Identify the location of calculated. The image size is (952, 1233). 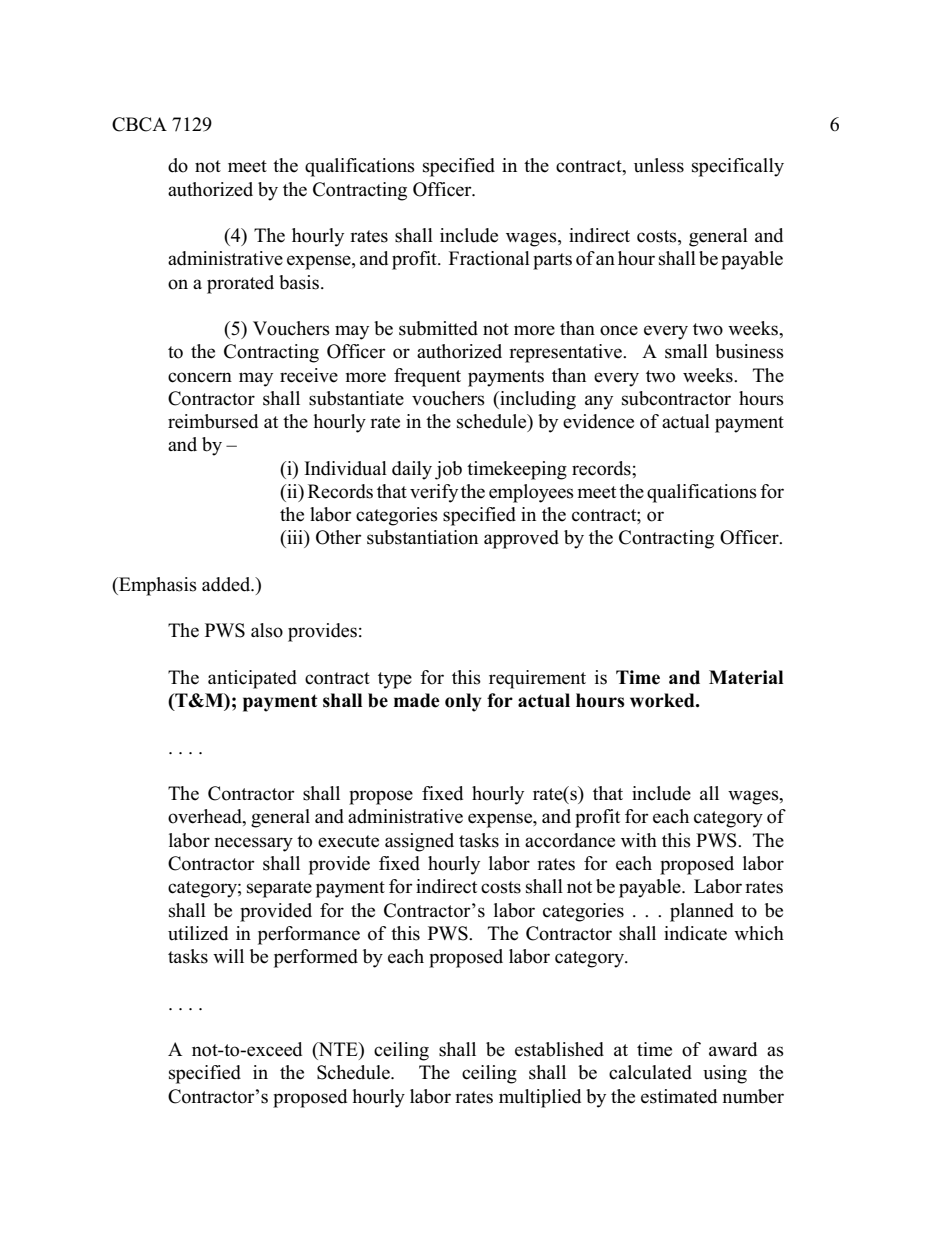
(650, 1072).
